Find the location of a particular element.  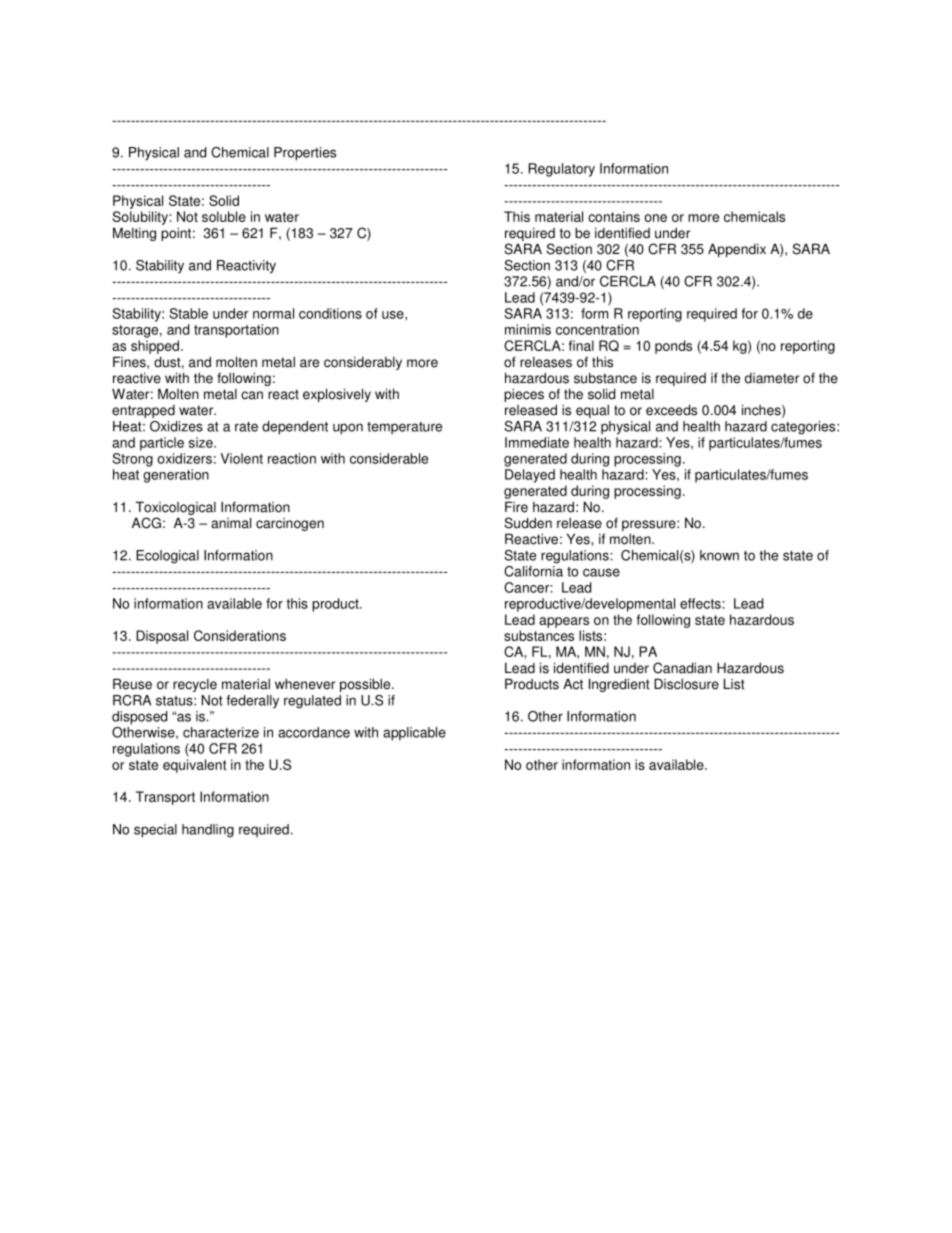

applicable is located at coordinates (414, 734).
